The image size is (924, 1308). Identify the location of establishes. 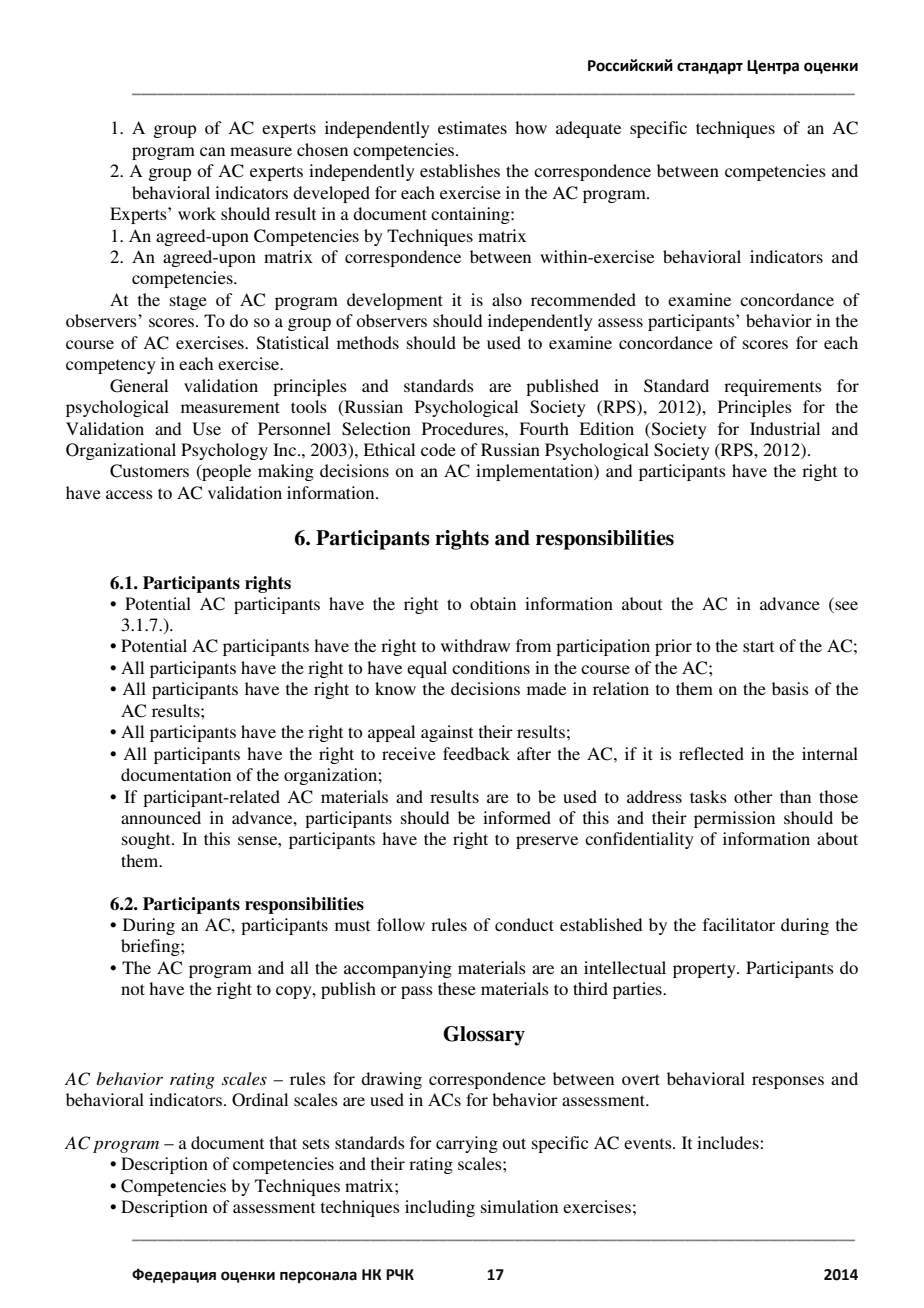
(460, 170).
